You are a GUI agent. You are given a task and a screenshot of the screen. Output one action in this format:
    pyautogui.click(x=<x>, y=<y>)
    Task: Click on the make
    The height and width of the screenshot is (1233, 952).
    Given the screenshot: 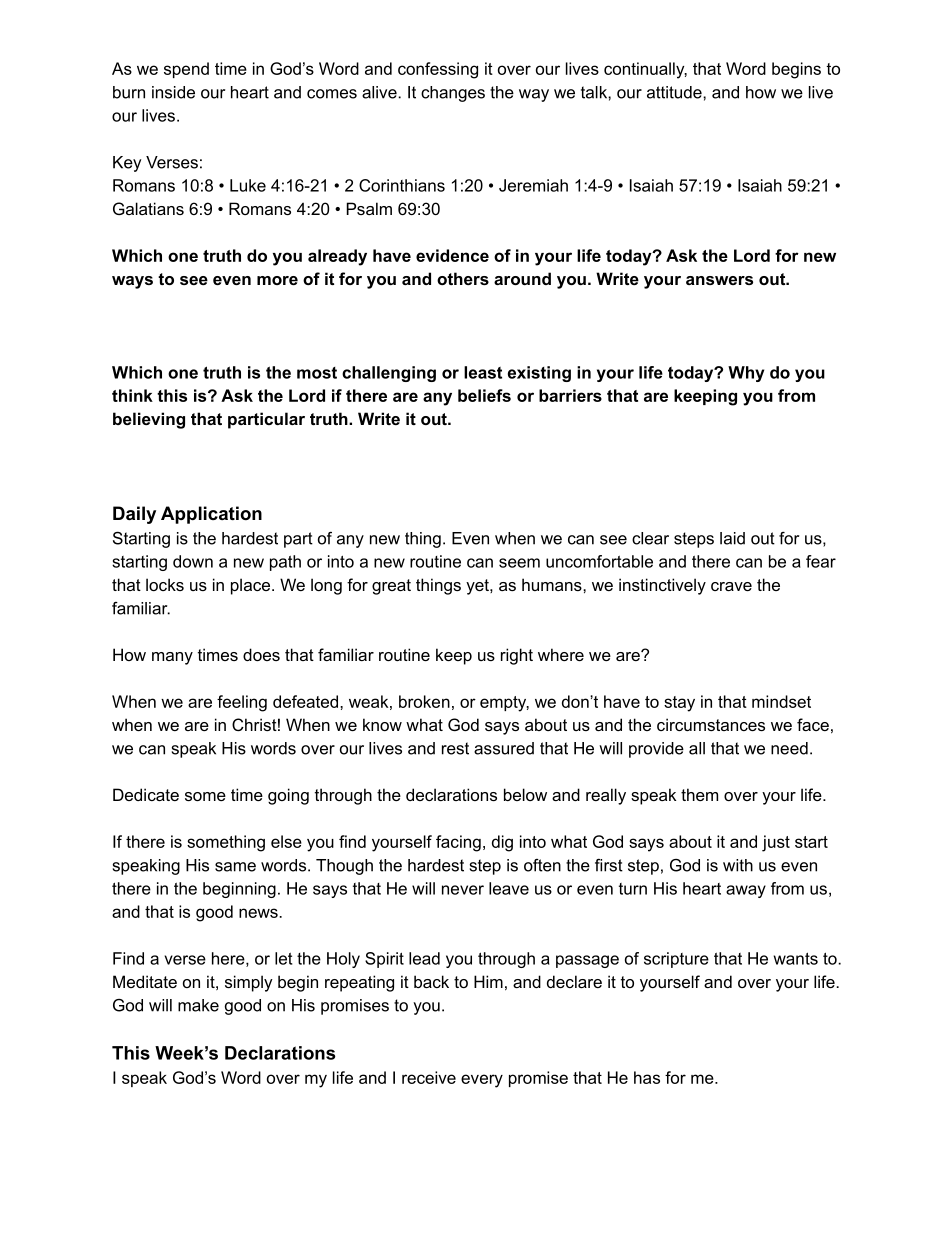 What is the action you would take?
    pyautogui.click(x=198, y=1005)
